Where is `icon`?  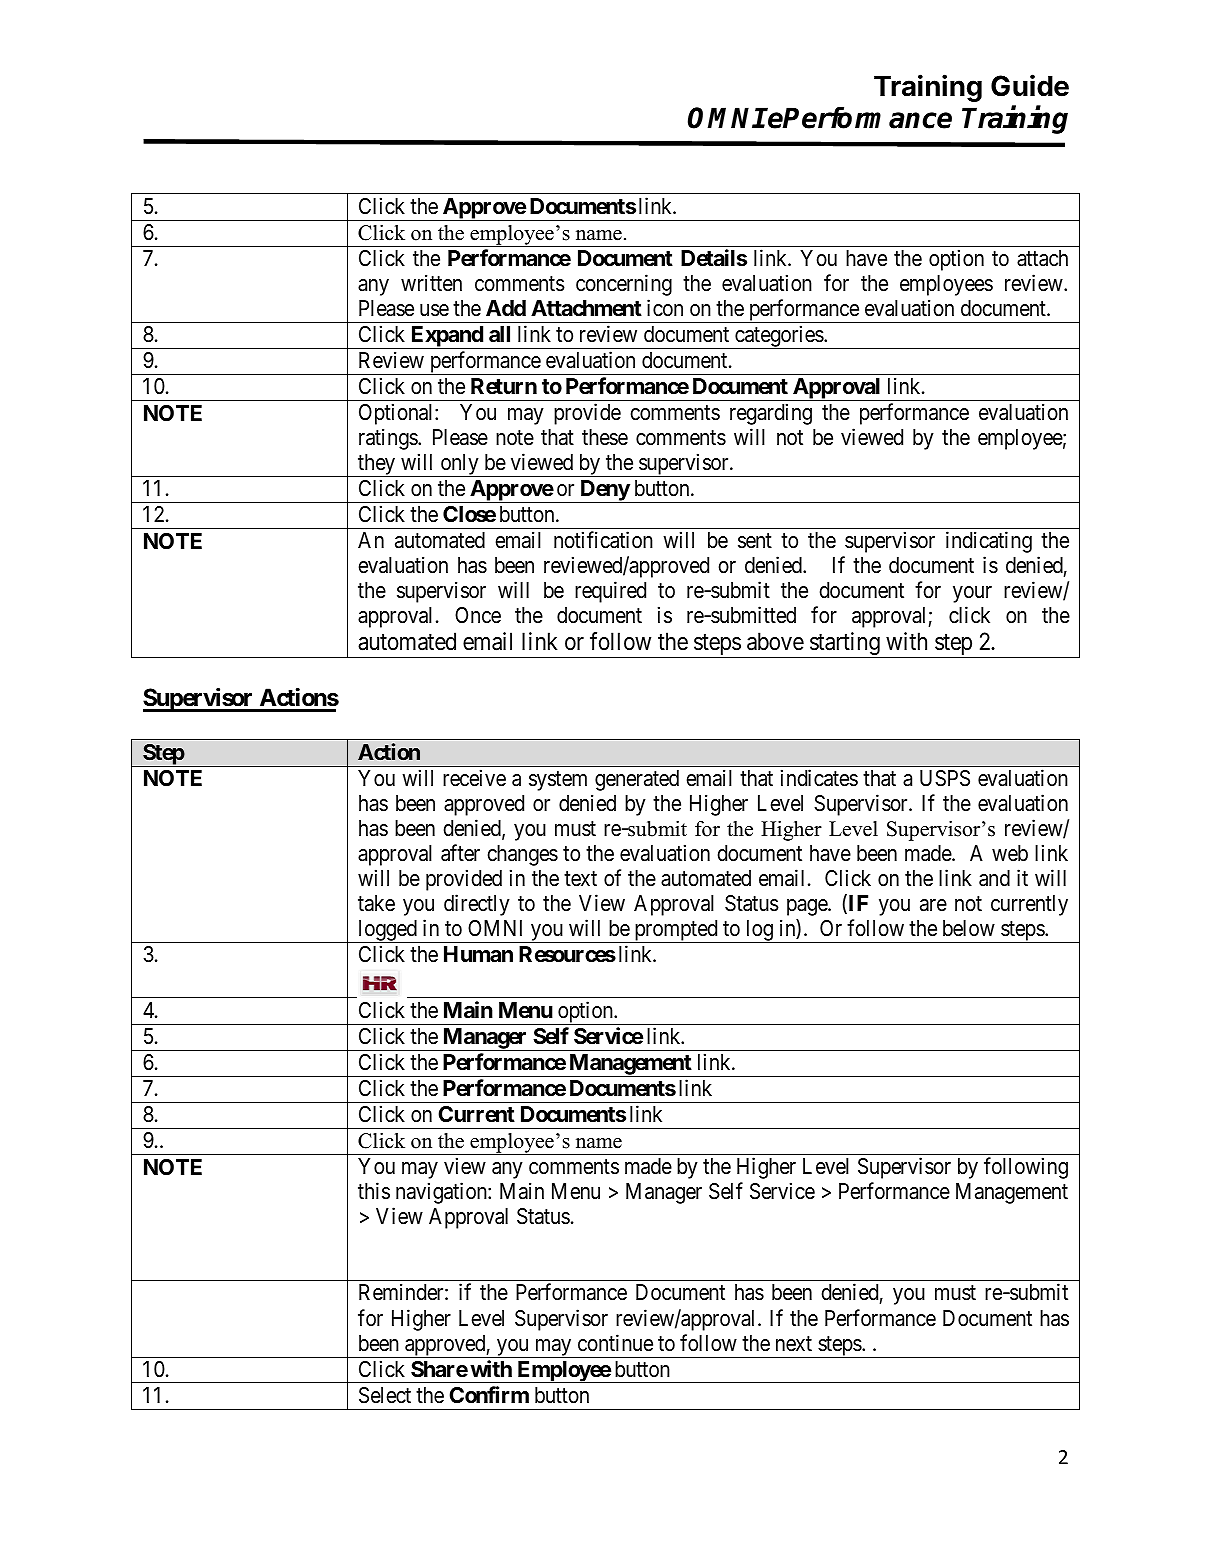
icon is located at coordinates (665, 308).
